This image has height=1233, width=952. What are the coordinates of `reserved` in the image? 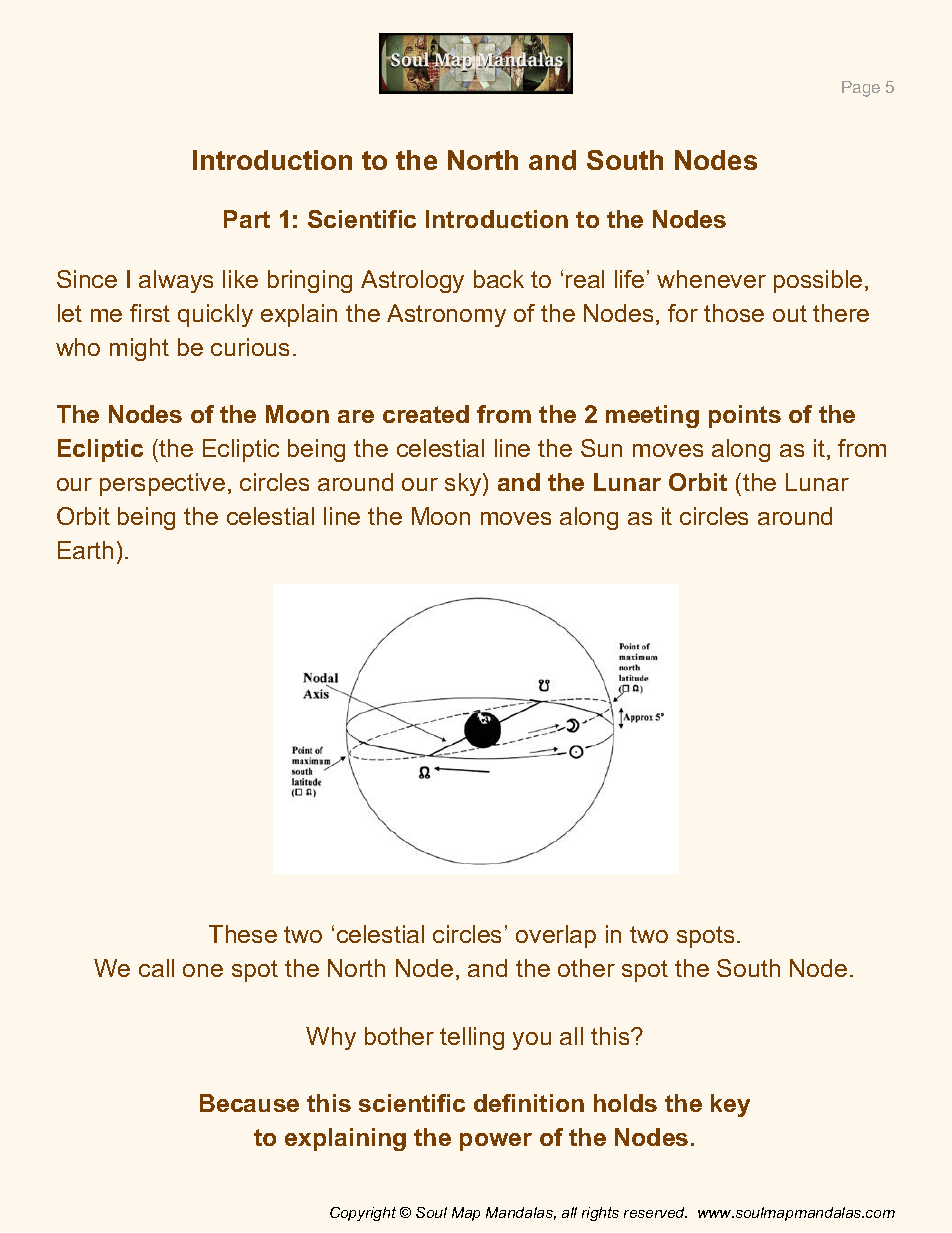 It's located at (655, 1212).
